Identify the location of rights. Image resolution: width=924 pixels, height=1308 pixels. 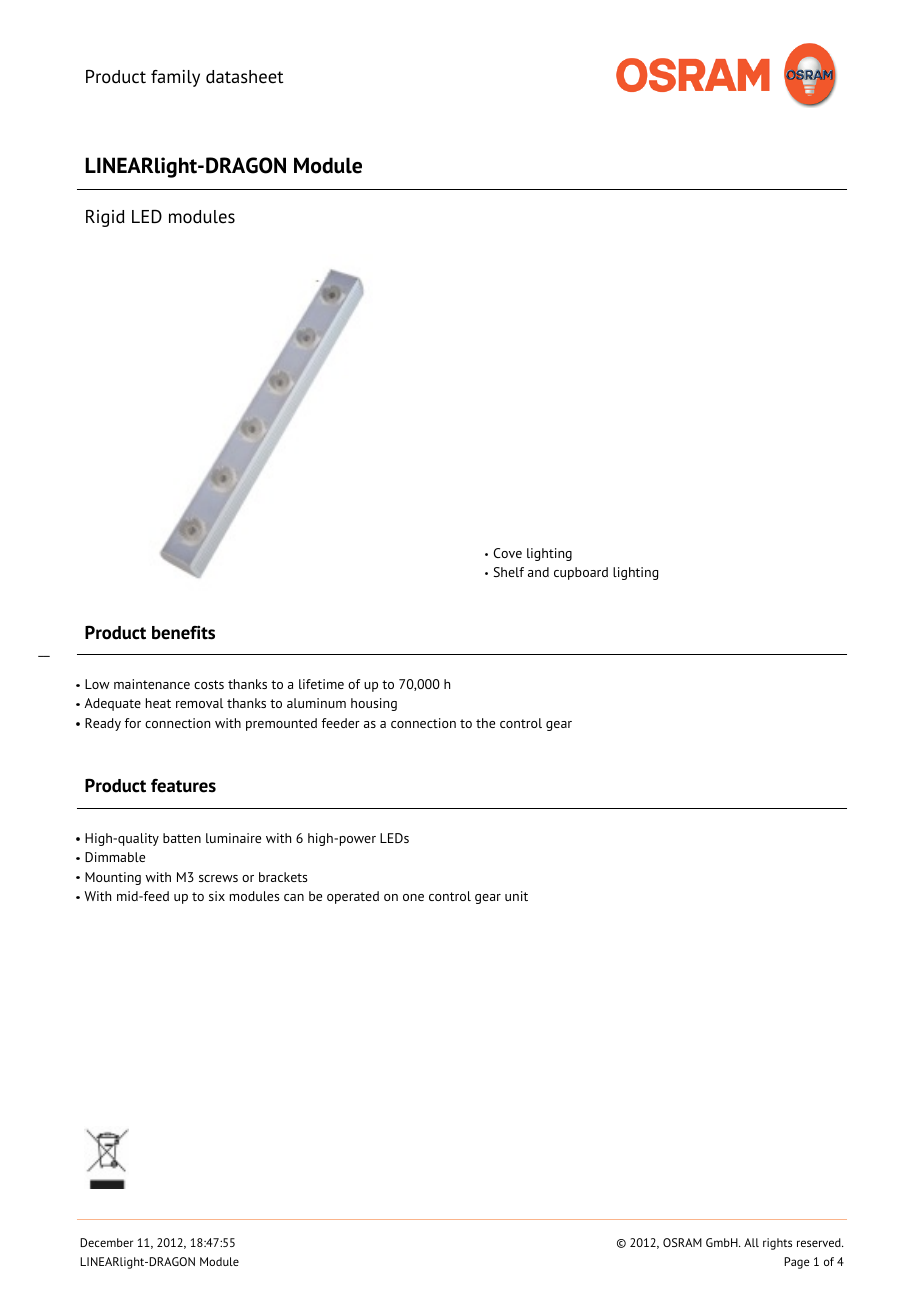
(777, 1244).
